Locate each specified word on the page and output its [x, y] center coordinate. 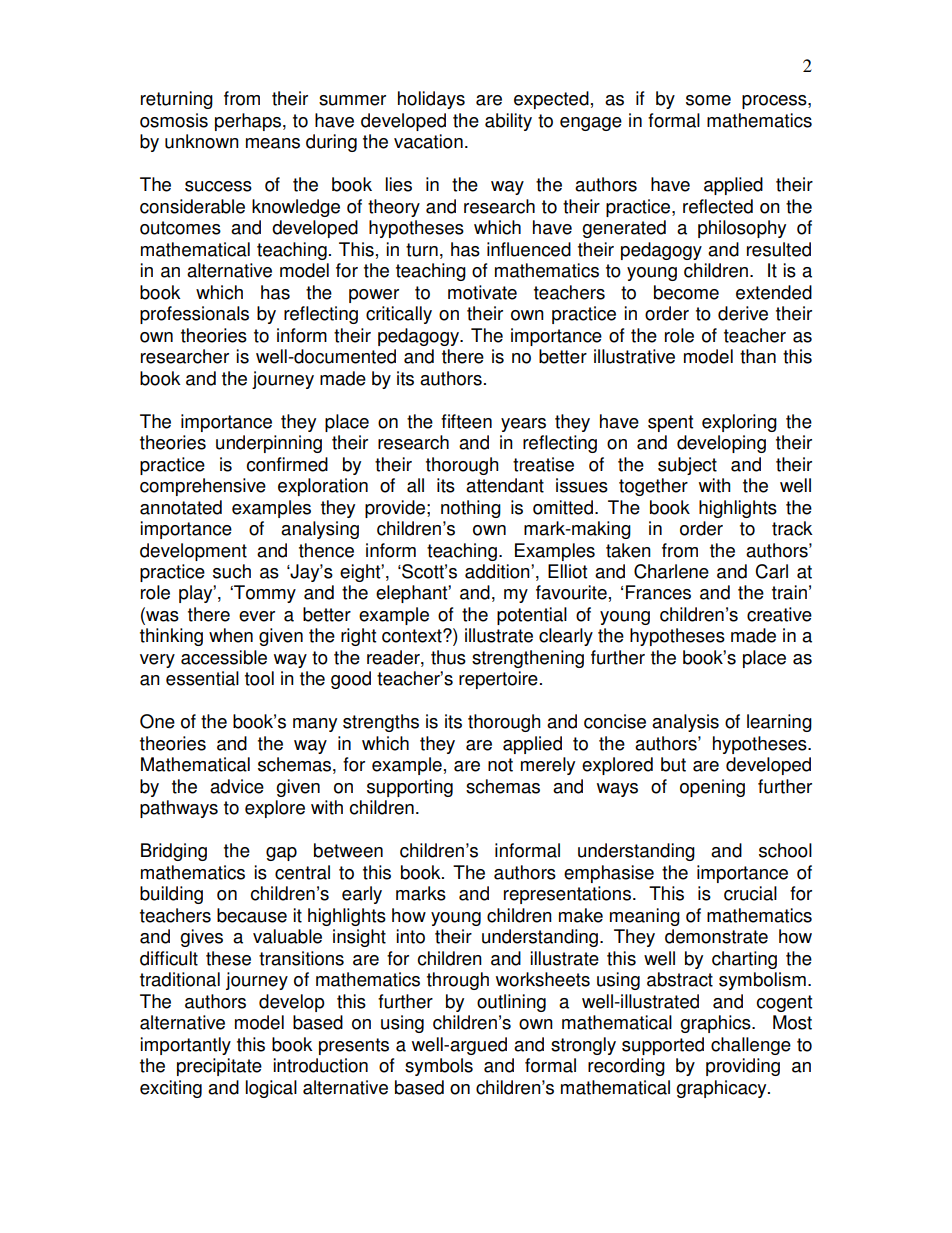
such [232, 571]
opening [712, 788]
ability [508, 122]
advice [237, 786]
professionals [194, 315]
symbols [439, 1067]
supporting [410, 788]
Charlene [671, 571]
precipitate [219, 1067]
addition [498, 571]
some [708, 100]
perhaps [249, 122]
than [758, 356]
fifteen [466, 421]
